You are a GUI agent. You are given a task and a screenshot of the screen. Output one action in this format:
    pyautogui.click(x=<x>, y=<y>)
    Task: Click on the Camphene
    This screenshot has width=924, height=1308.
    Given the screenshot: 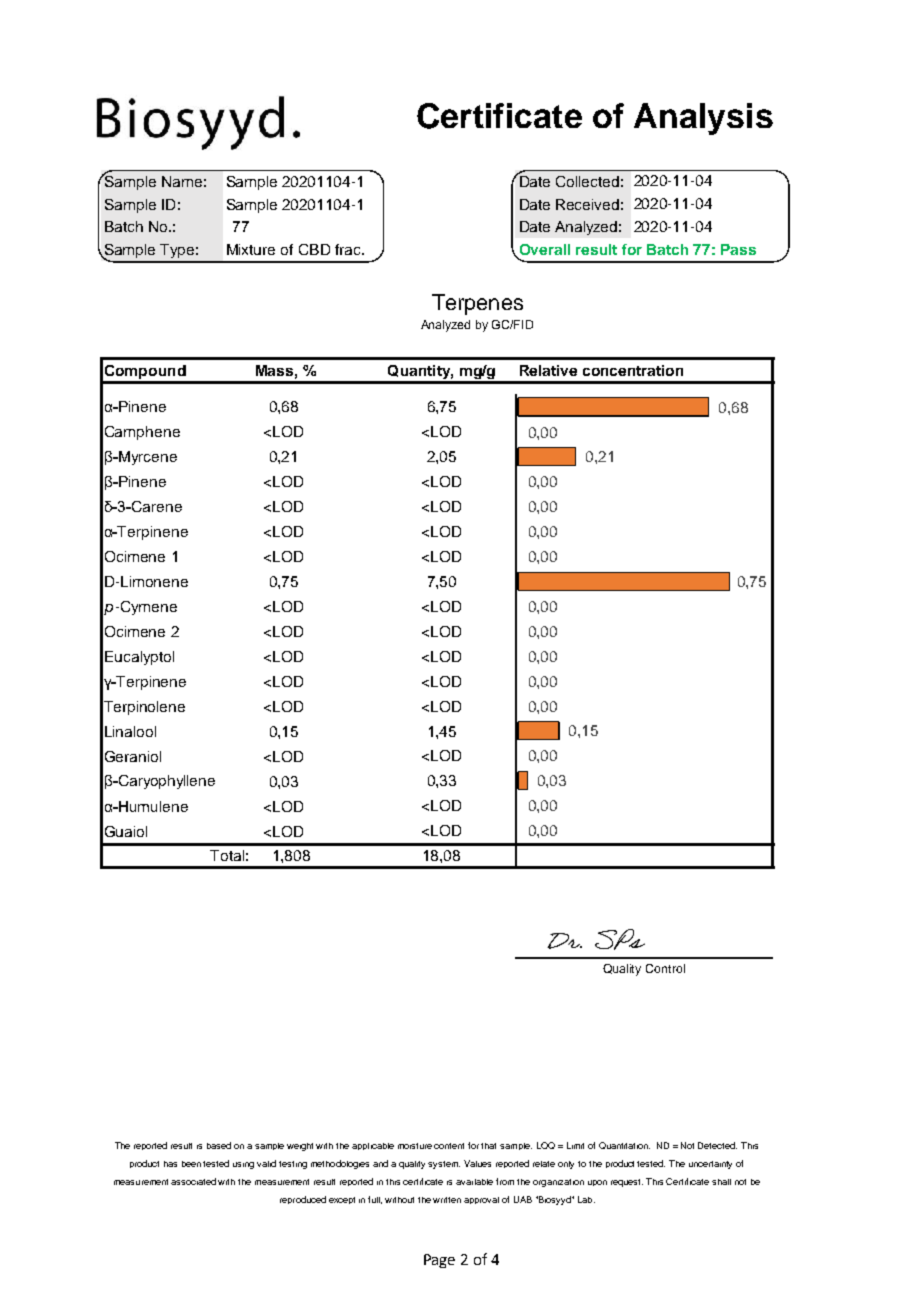 What is the action you would take?
    pyautogui.click(x=142, y=433)
